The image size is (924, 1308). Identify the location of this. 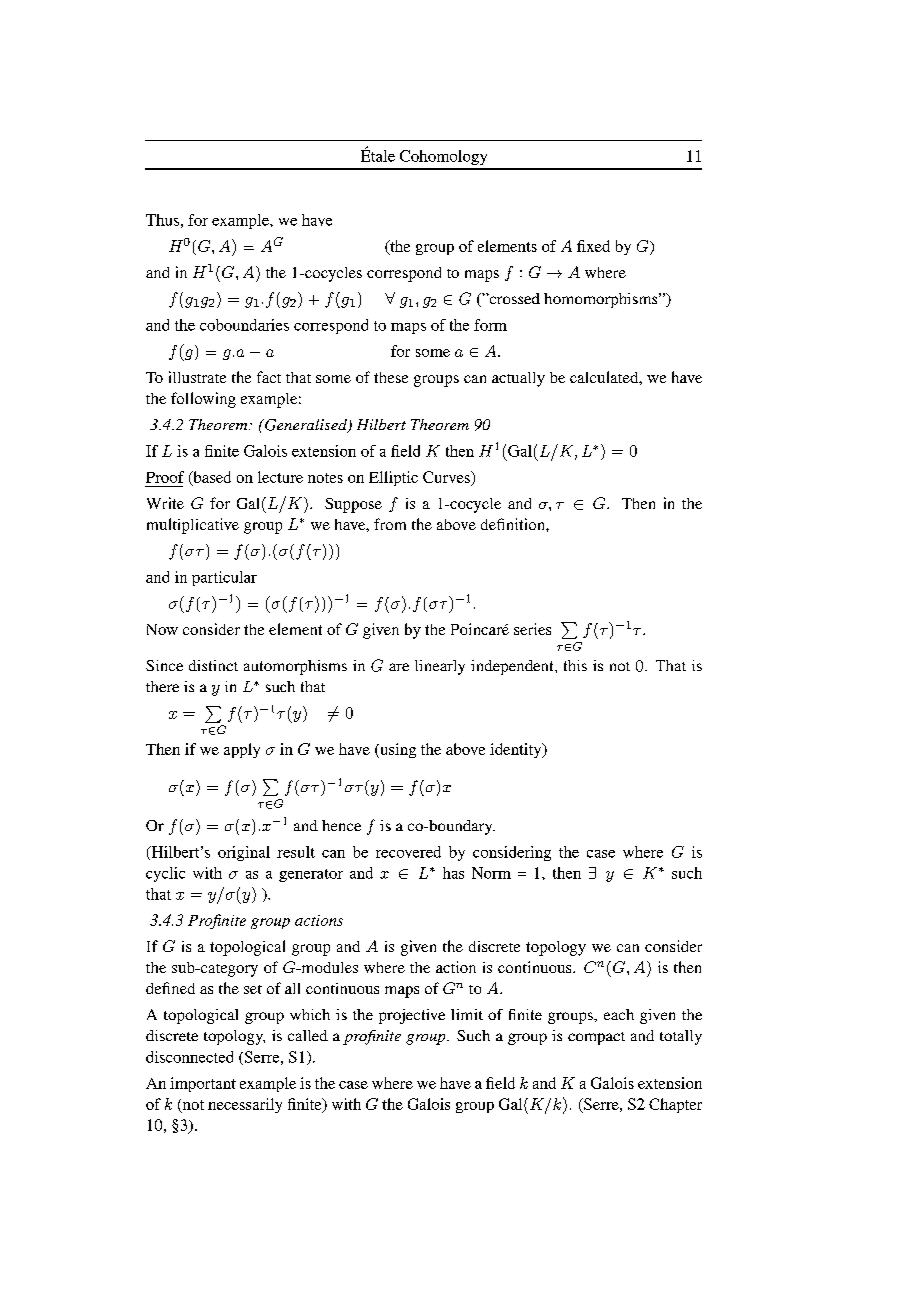
(575, 665).
